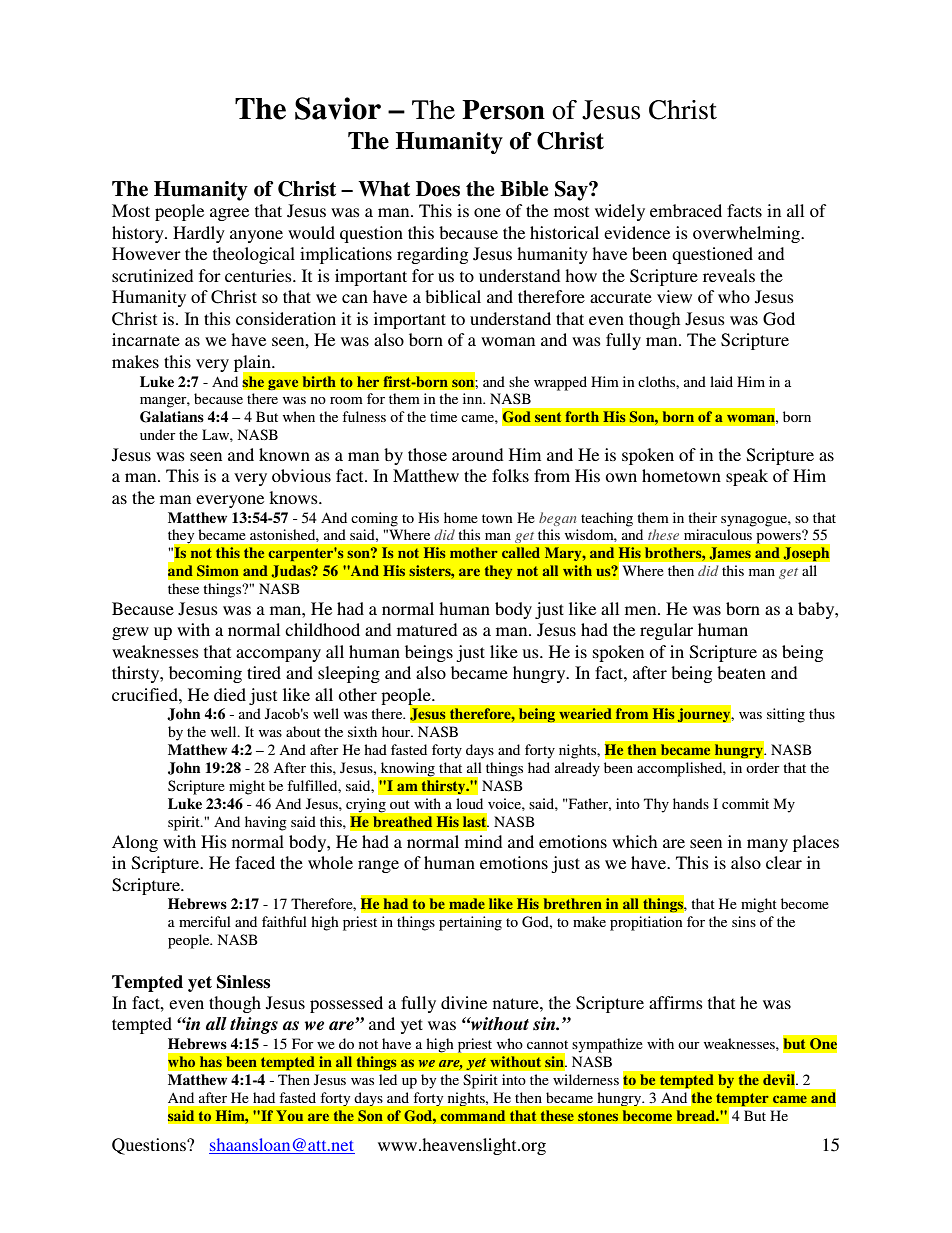 The height and width of the screenshot is (1233, 952). Describe the element at coordinates (686, 210) in the screenshot. I see `embraced` at that location.
